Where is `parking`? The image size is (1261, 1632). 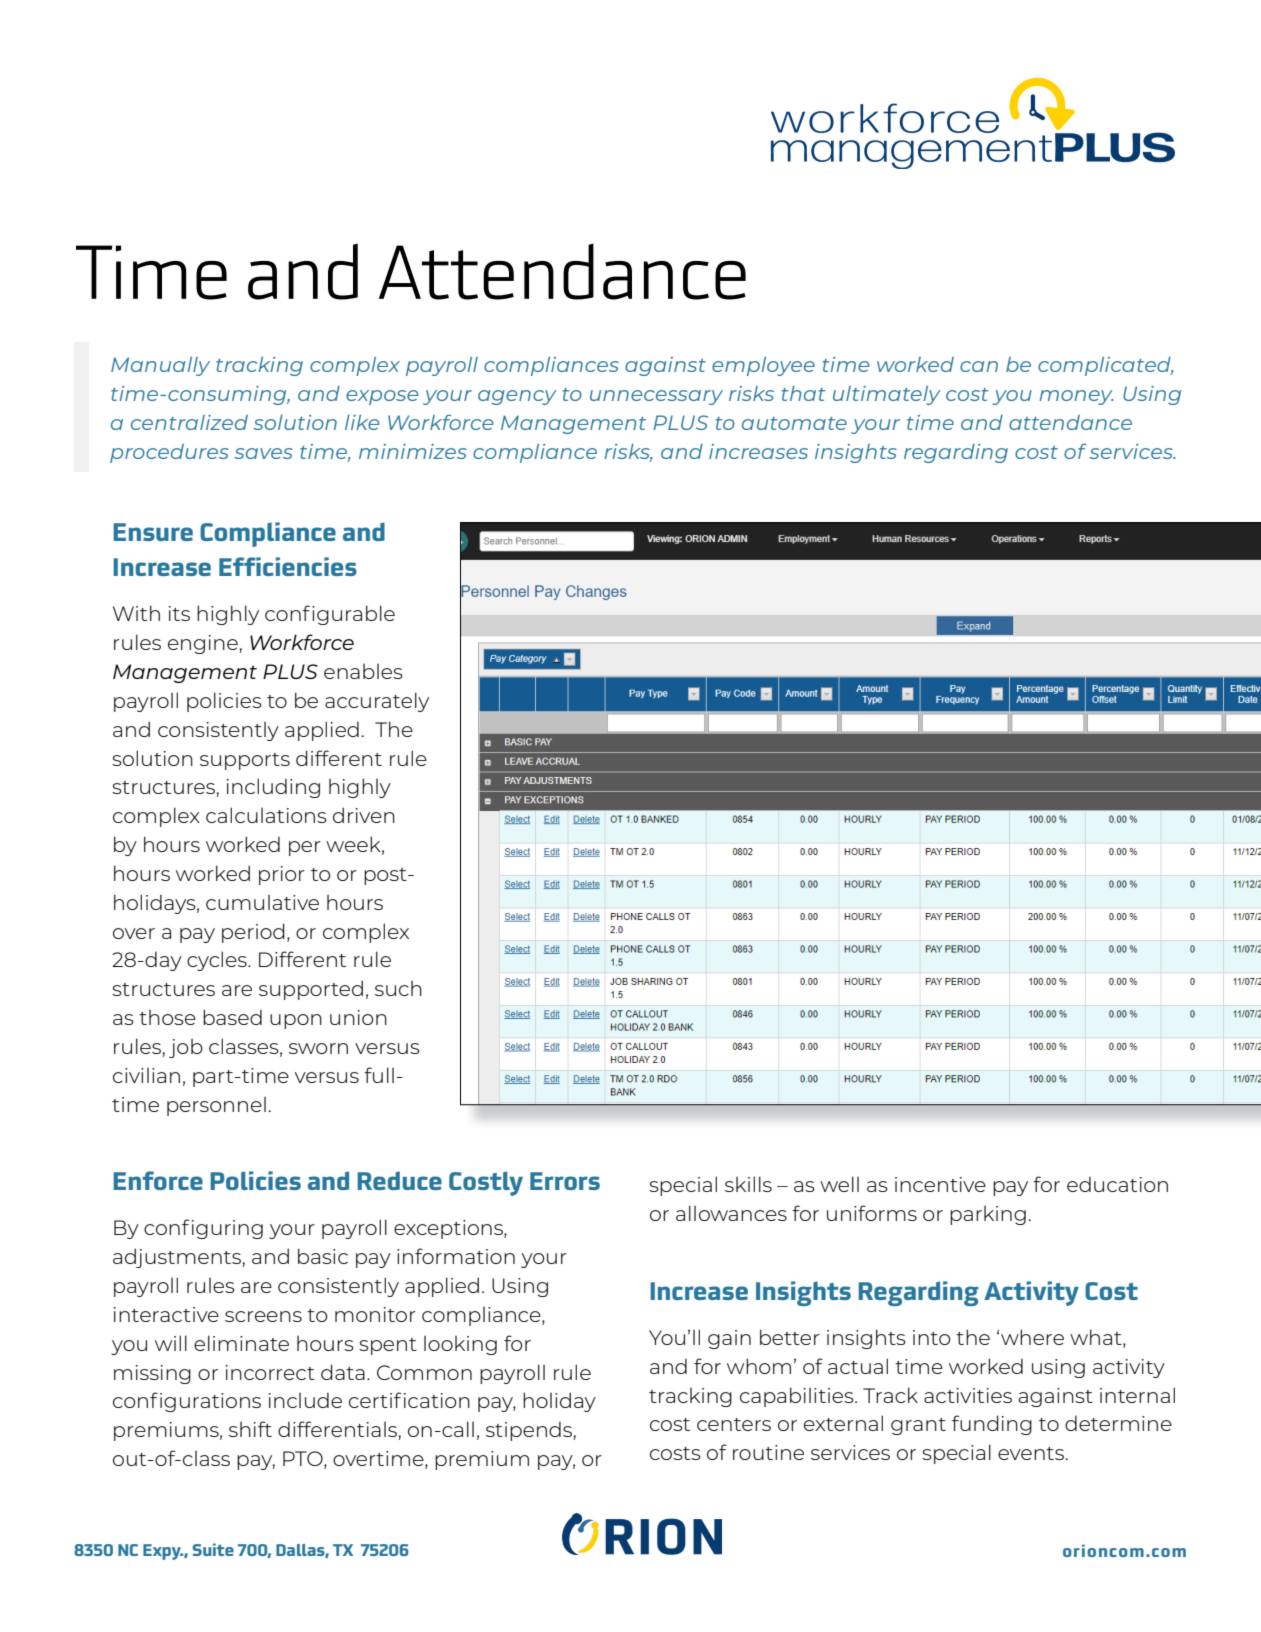
parking is located at coordinates (988, 1215).
